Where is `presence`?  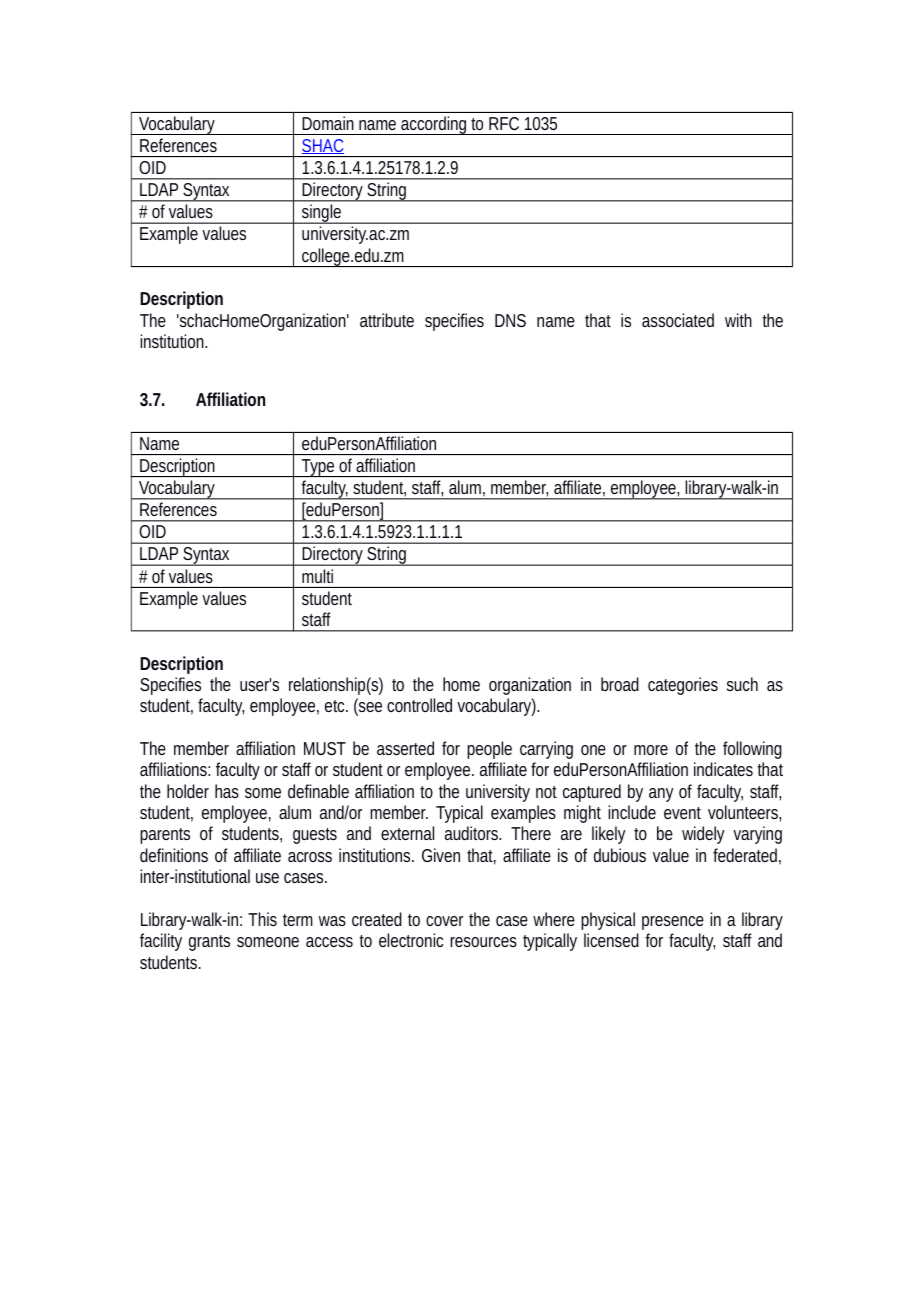 presence is located at coordinates (673, 923).
